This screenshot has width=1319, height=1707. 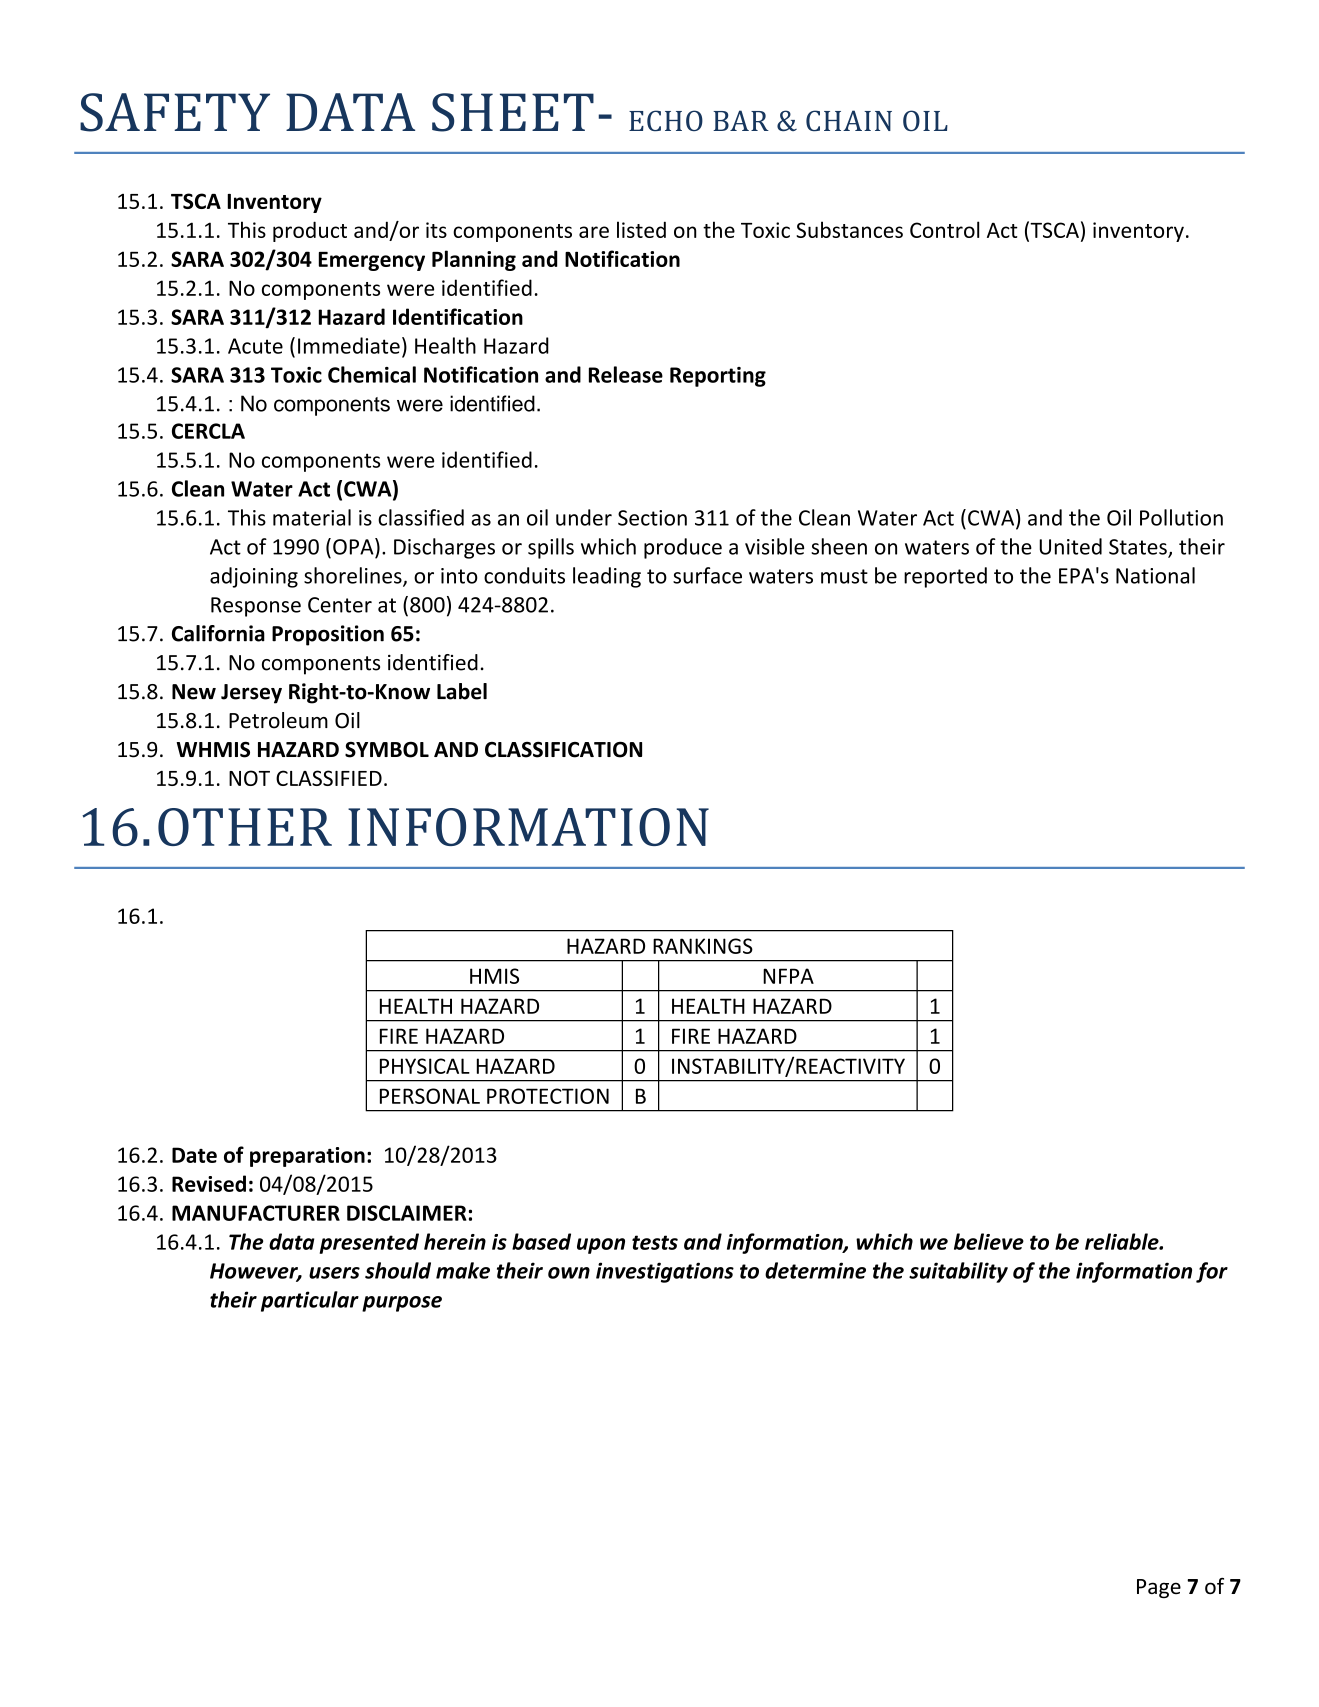 I want to click on BAR, so click(x=741, y=120).
